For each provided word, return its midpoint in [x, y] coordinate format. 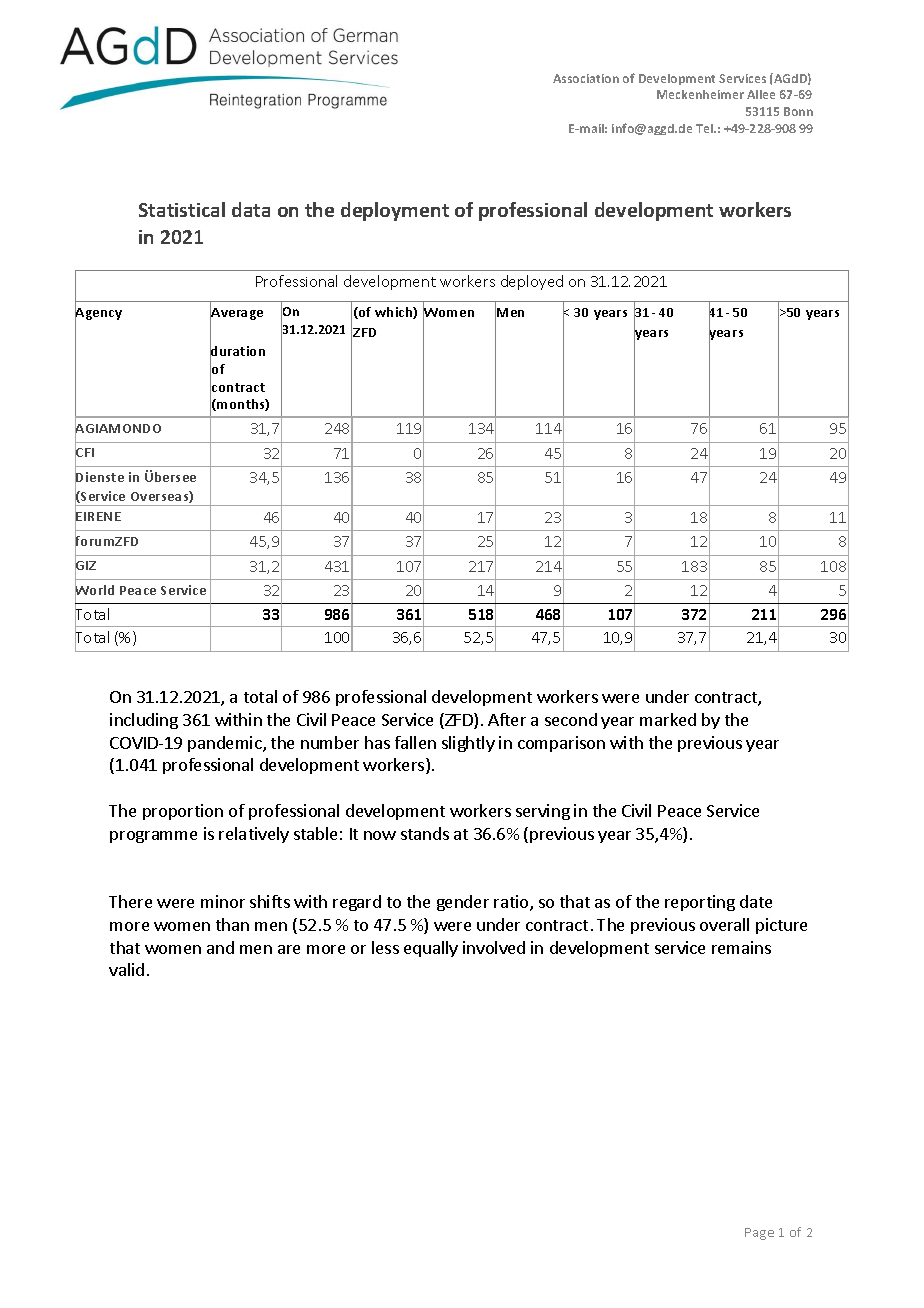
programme [153, 837]
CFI [84, 453]
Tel [705, 128]
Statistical [182, 209]
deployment [395, 211]
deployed [532, 282]
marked [668, 719]
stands [425, 833]
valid [126, 969]
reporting [700, 903]
